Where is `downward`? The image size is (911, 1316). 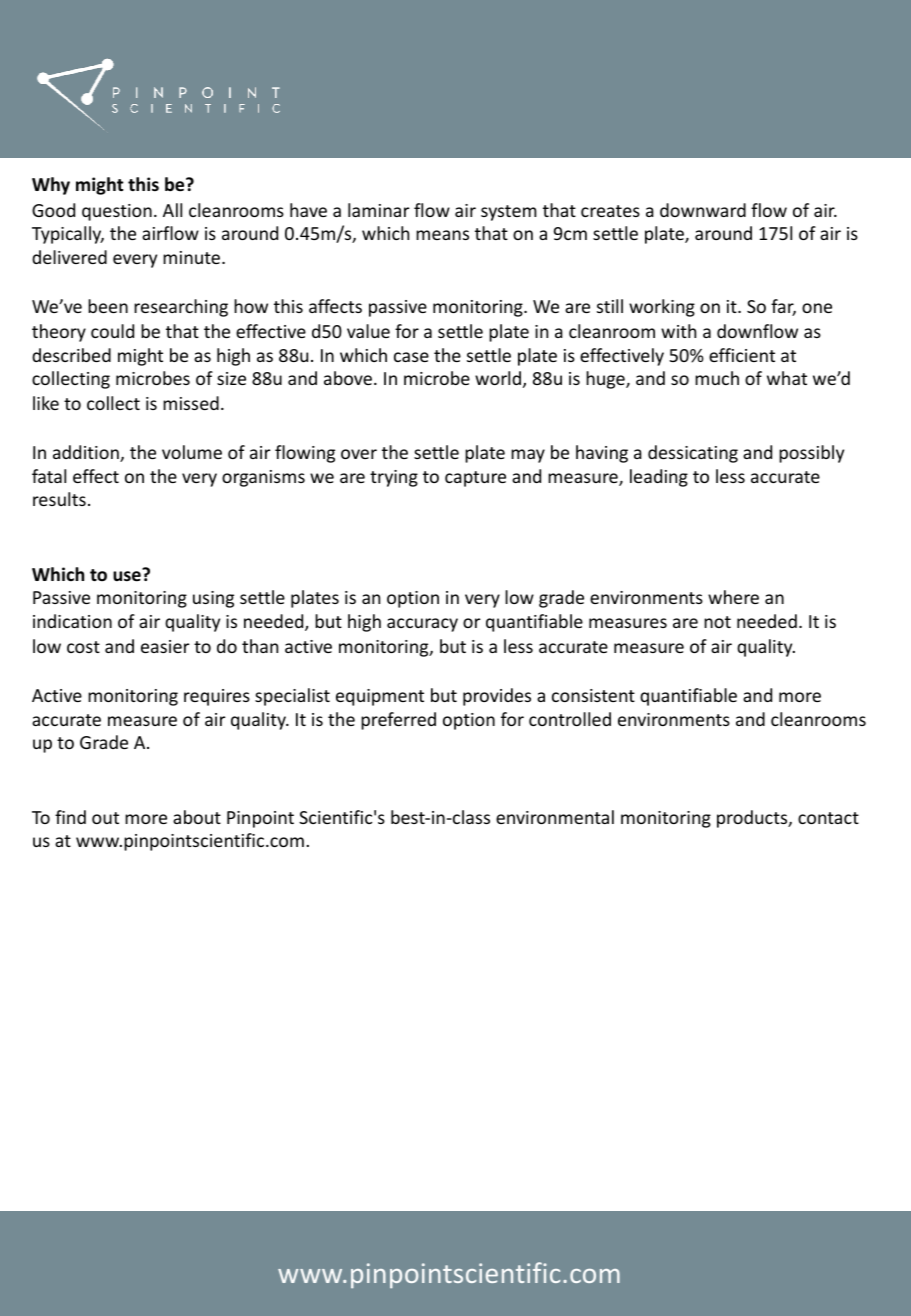
downward is located at coordinates (703, 210).
